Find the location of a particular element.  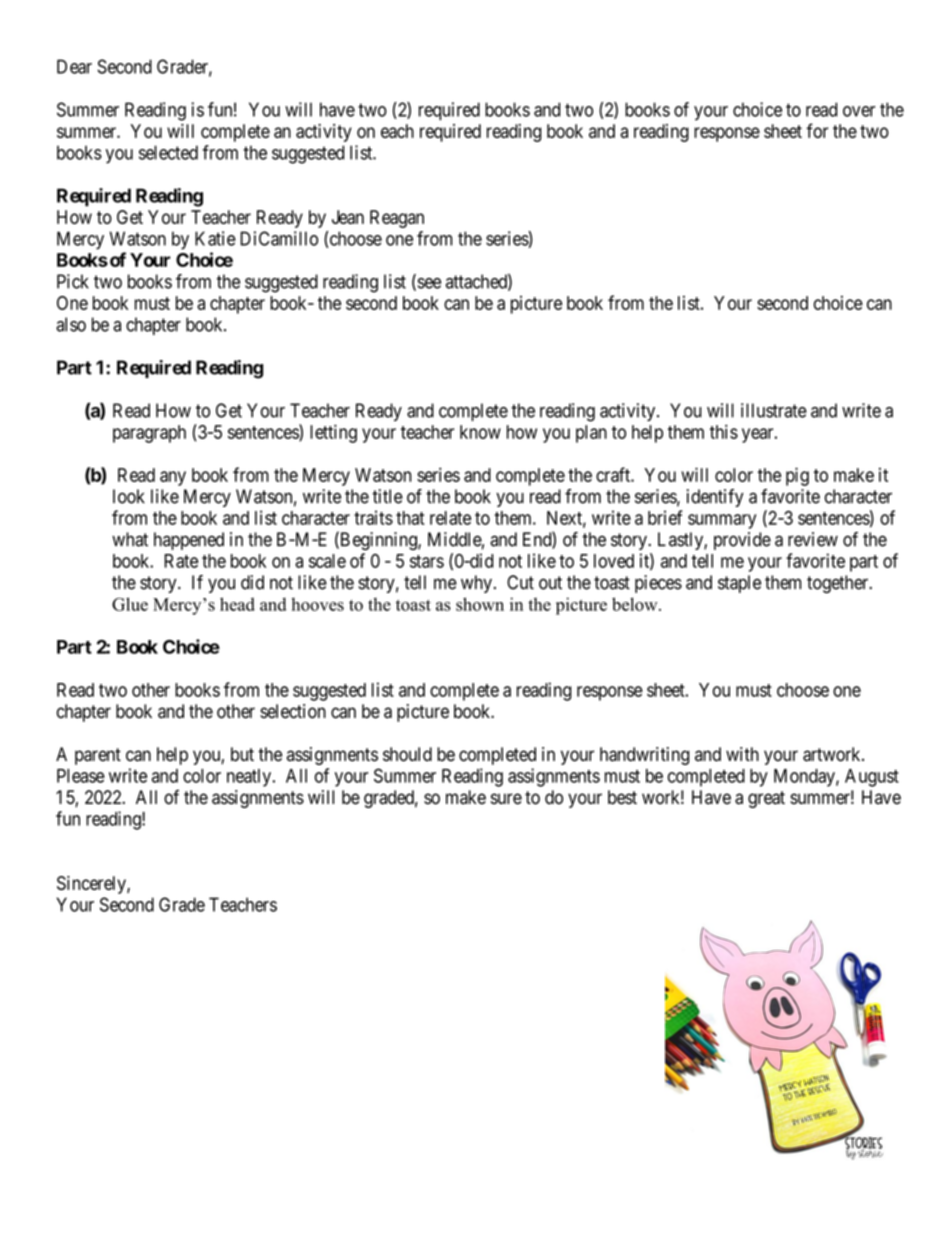

know is located at coordinates (480, 432).
